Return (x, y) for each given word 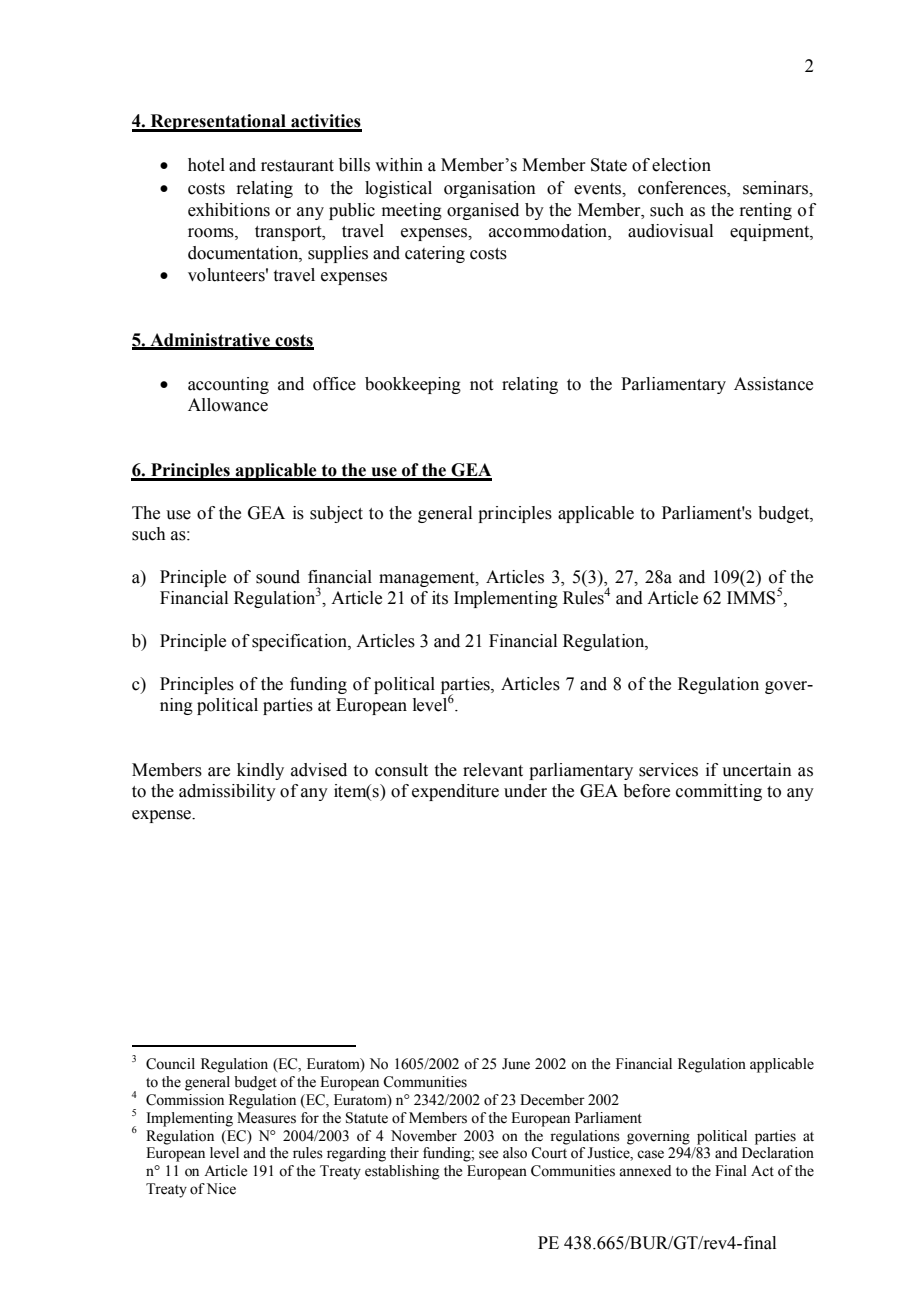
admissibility (227, 792)
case (650, 1154)
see (488, 1154)
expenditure (455, 792)
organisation (490, 189)
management (428, 579)
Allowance (228, 405)
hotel (206, 165)
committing (719, 792)
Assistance (773, 384)
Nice (221, 1189)
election (681, 165)
